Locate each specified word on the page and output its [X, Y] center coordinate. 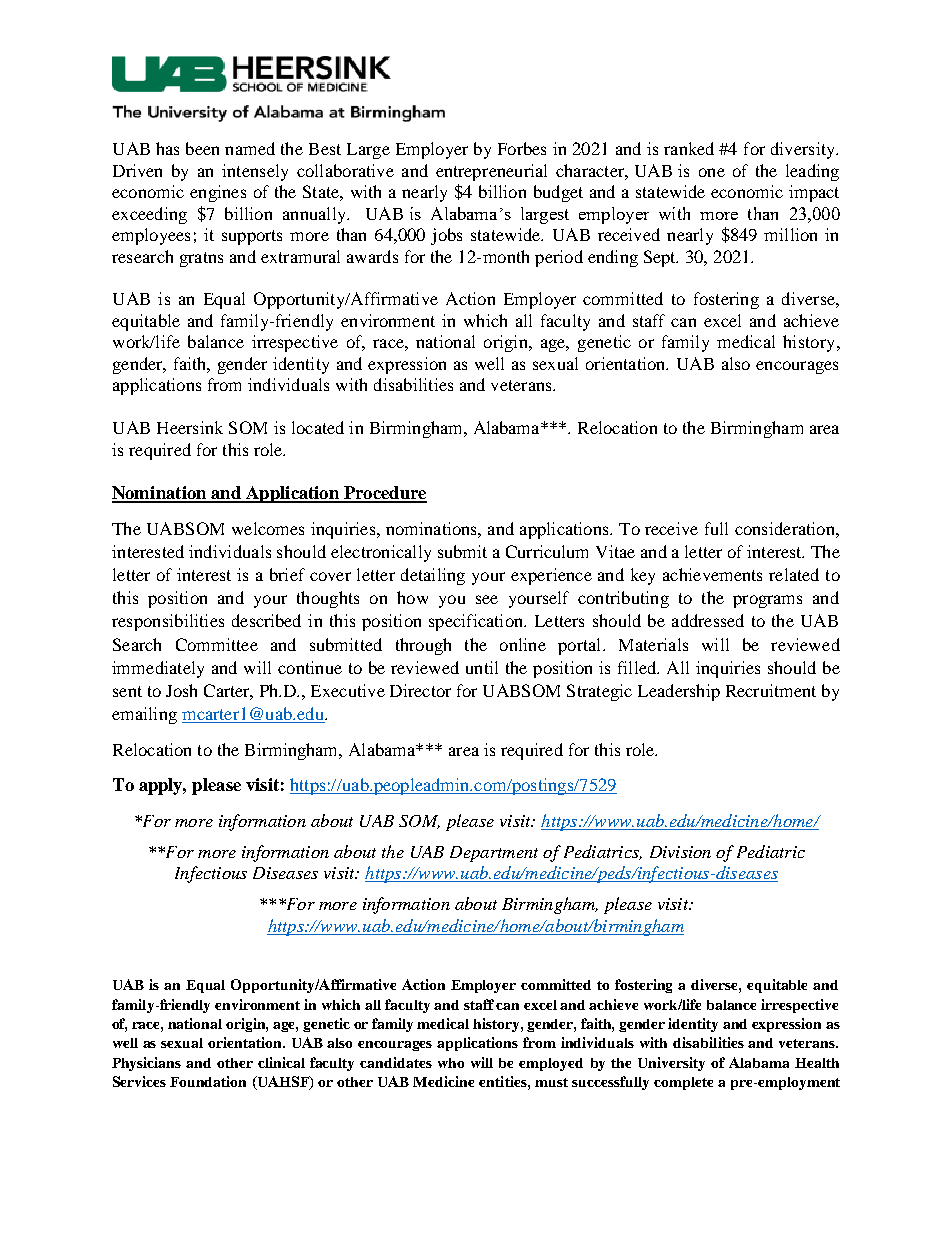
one [712, 172]
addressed [708, 620]
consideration [786, 528]
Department [494, 854]
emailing [144, 715]
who [451, 1063]
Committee [217, 644]
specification [477, 622]
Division [680, 852]
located [318, 427]
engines [218, 193]
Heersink [190, 427]
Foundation [208, 1081]
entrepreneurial [491, 172]
